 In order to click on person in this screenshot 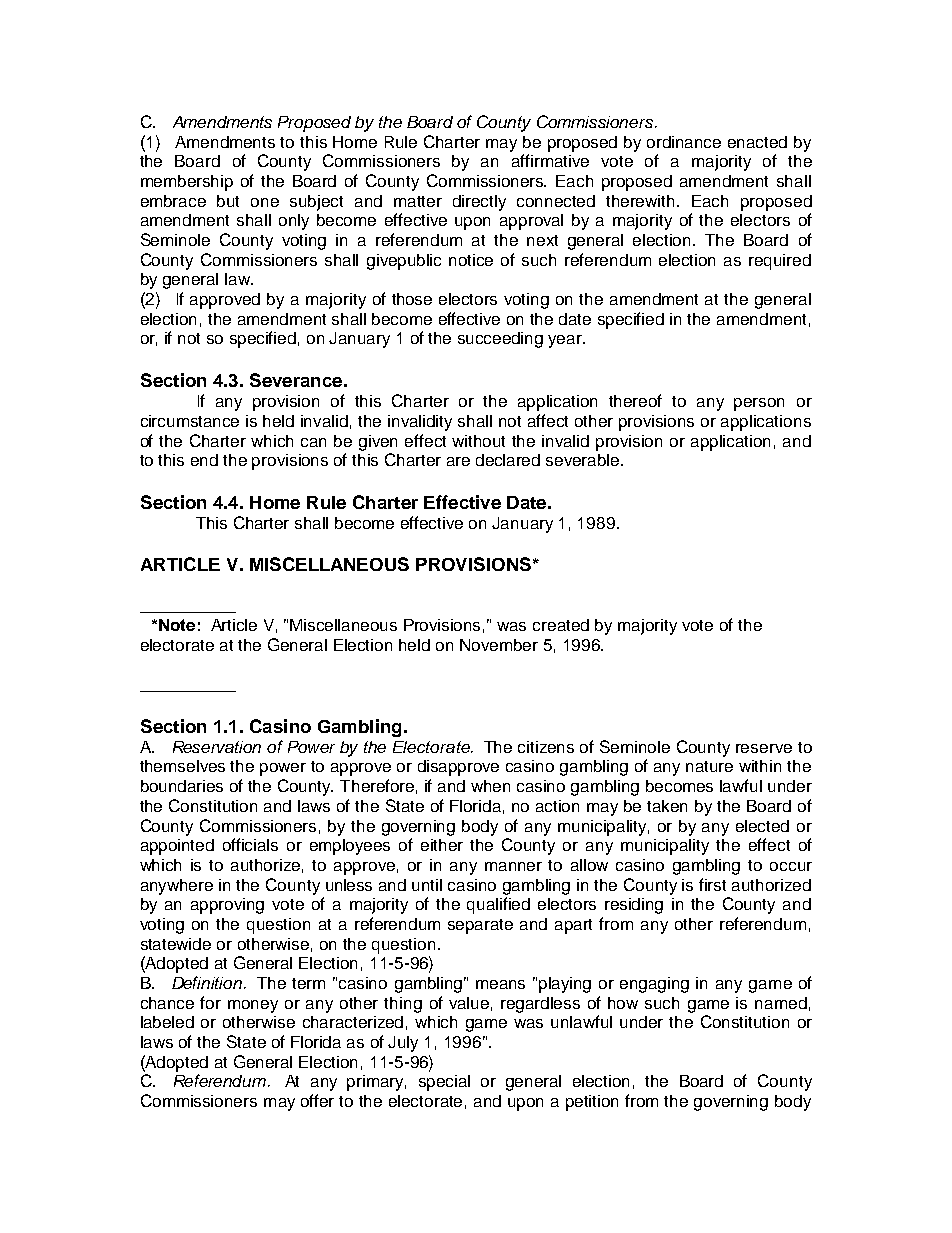, I will do `click(759, 404)`.
